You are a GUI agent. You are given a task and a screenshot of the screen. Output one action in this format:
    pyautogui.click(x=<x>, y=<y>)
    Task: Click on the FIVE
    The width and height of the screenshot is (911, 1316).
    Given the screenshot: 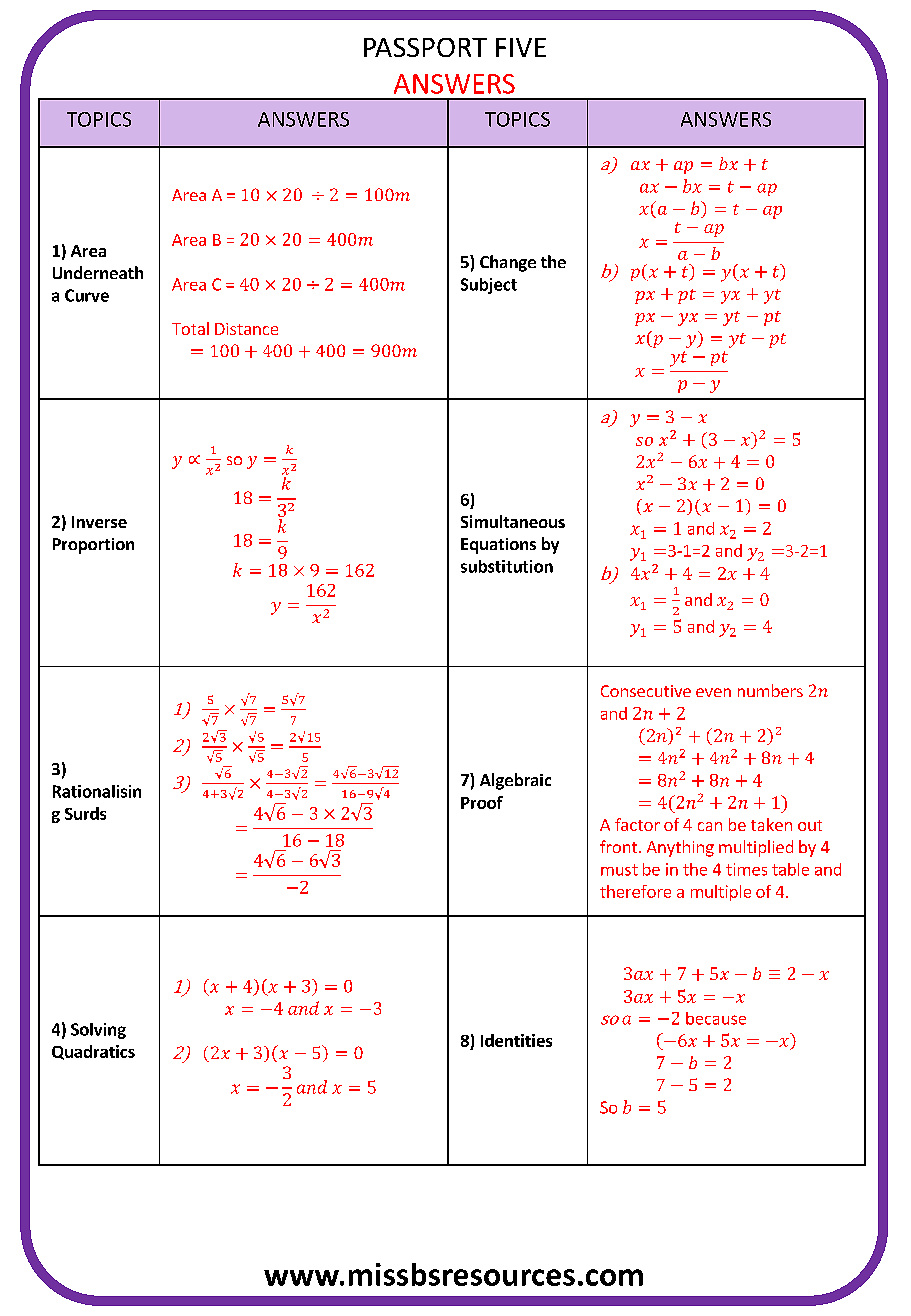 What is the action you would take?
    pyautogui.click(x=521, y=47)
